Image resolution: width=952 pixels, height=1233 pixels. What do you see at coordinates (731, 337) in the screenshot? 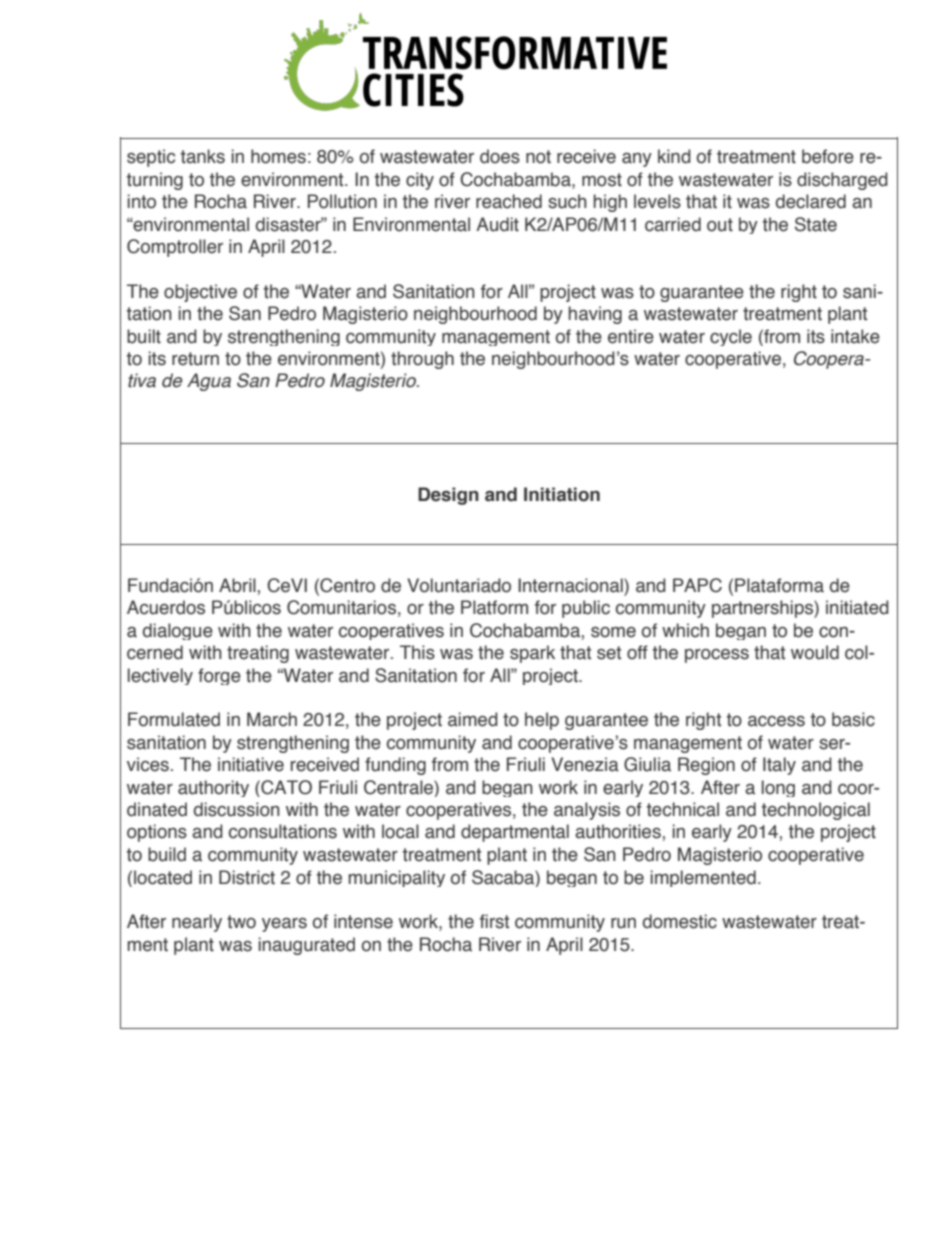
I see `cycle` at bounding box center [731, 337].
